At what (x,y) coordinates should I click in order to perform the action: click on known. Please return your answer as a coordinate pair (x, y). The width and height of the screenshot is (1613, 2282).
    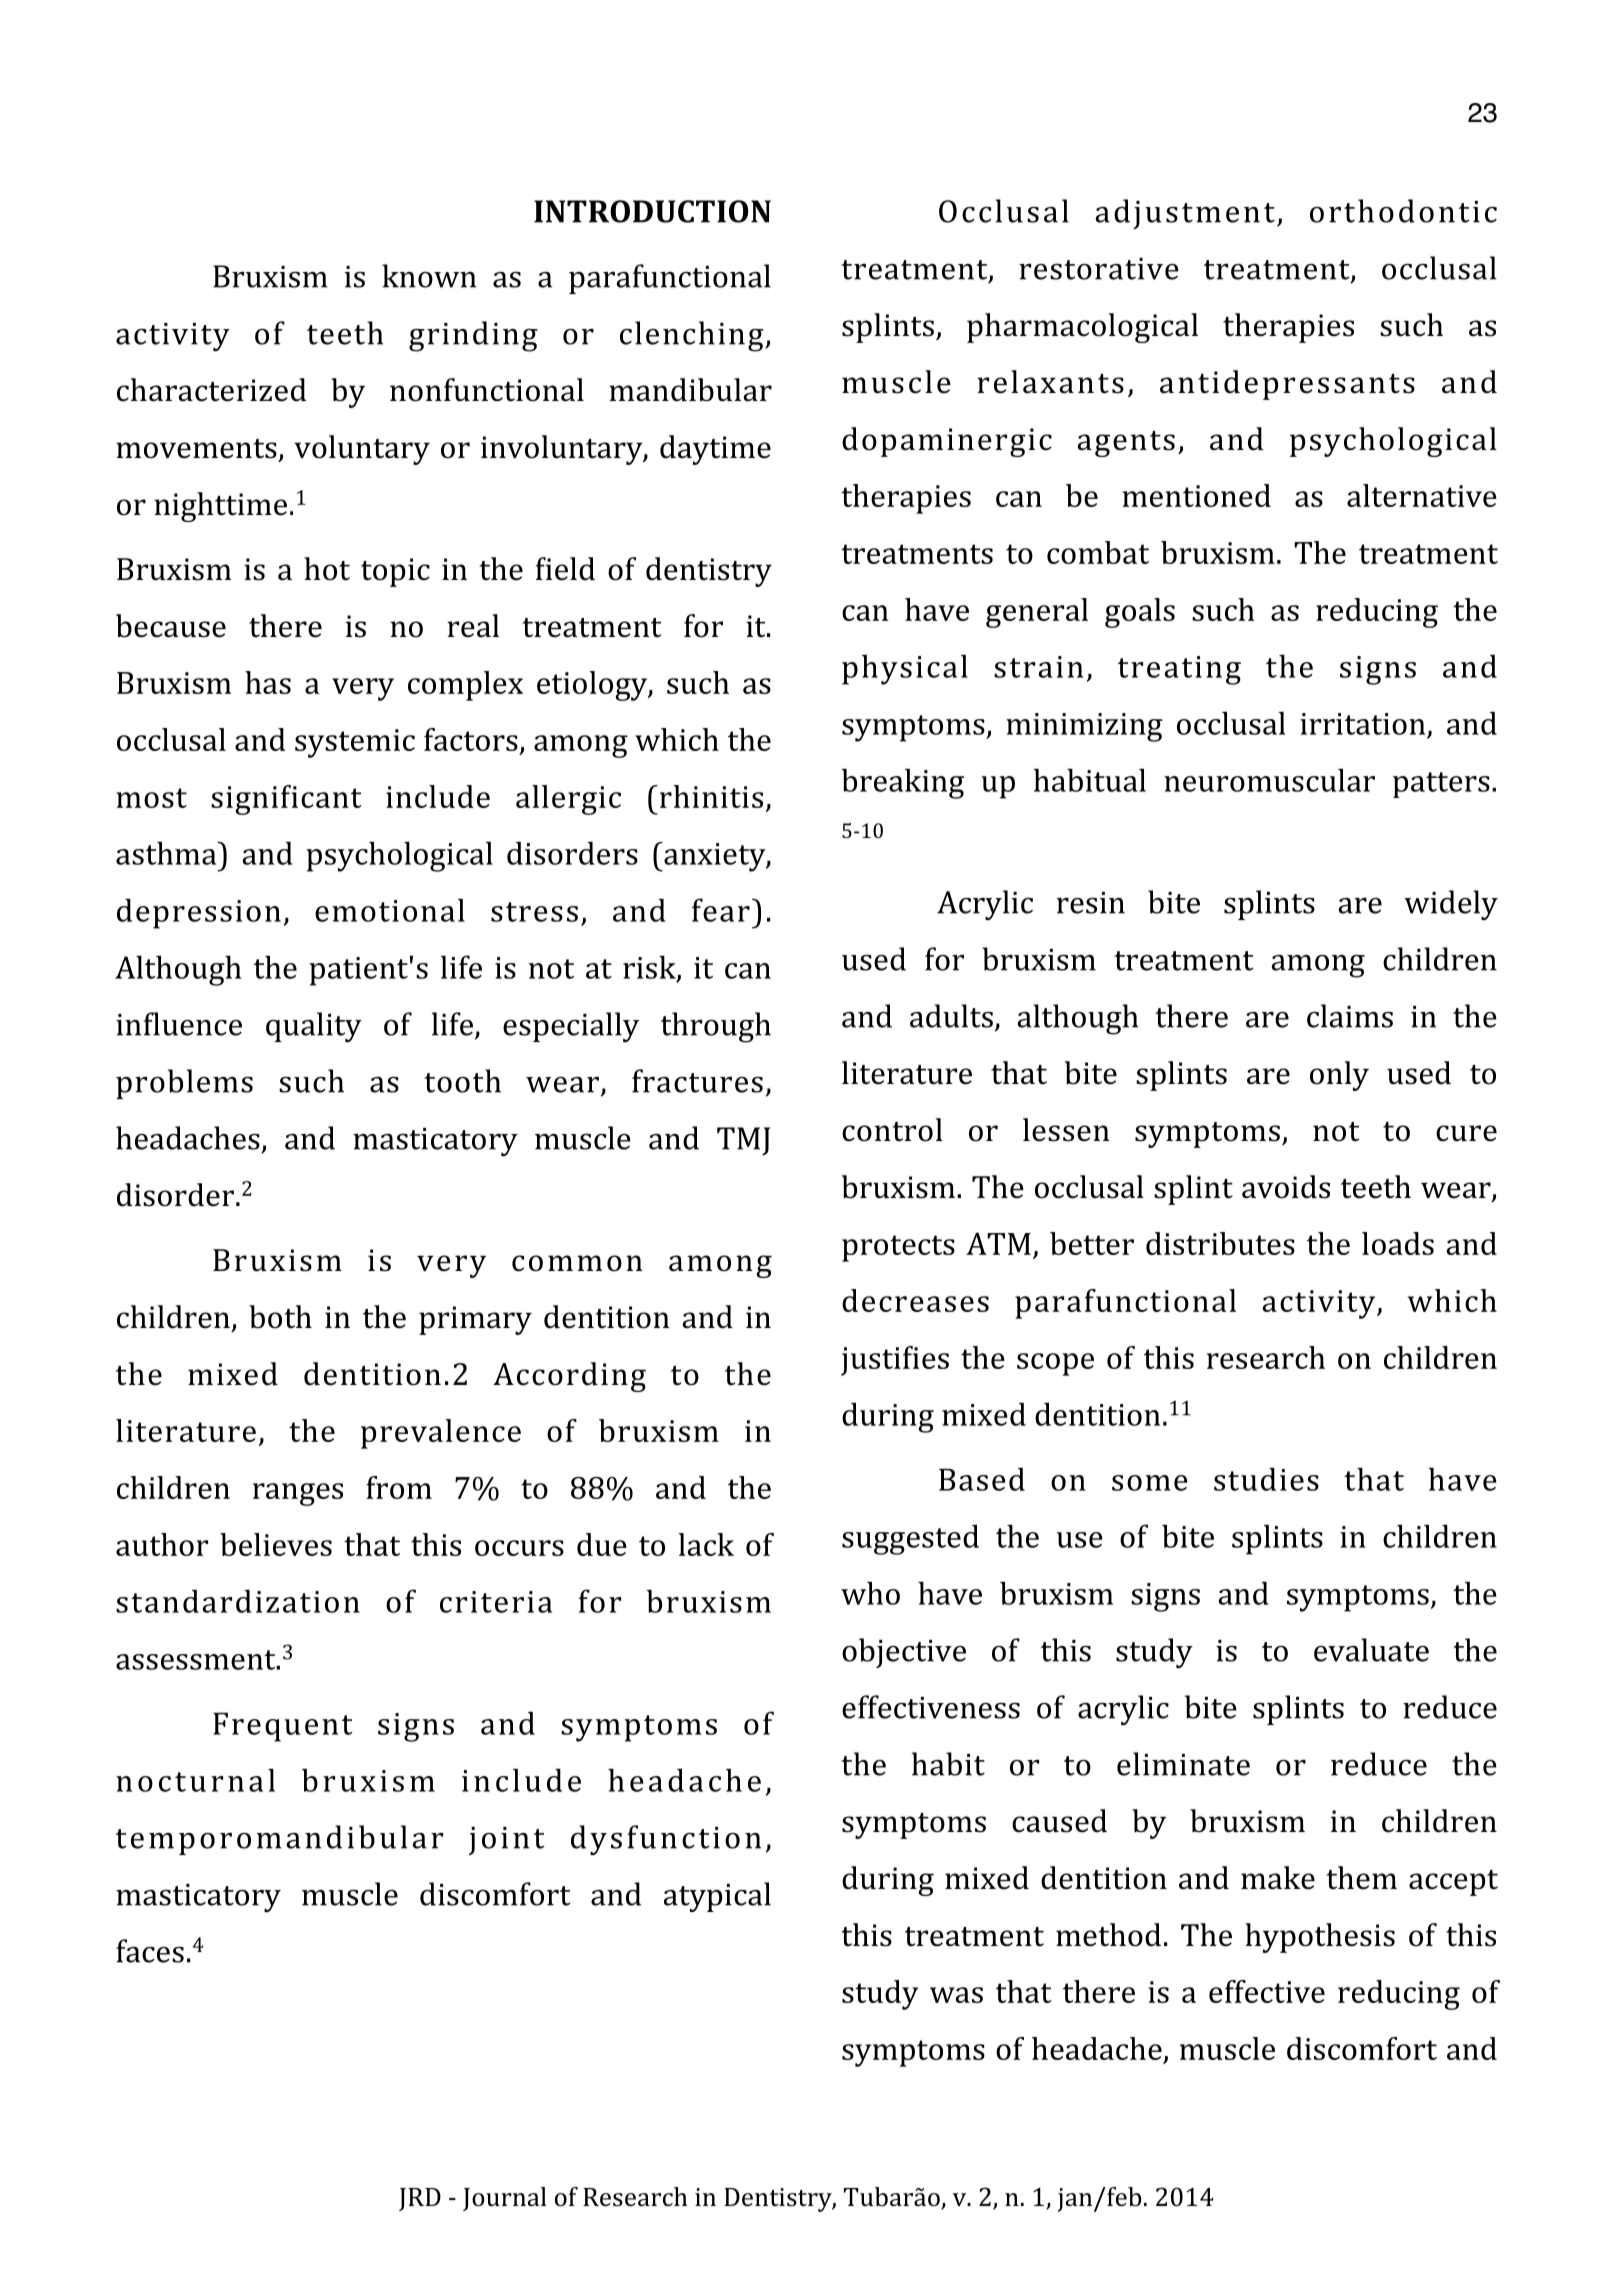
    Looking at the image, I should click on (429, 276).
